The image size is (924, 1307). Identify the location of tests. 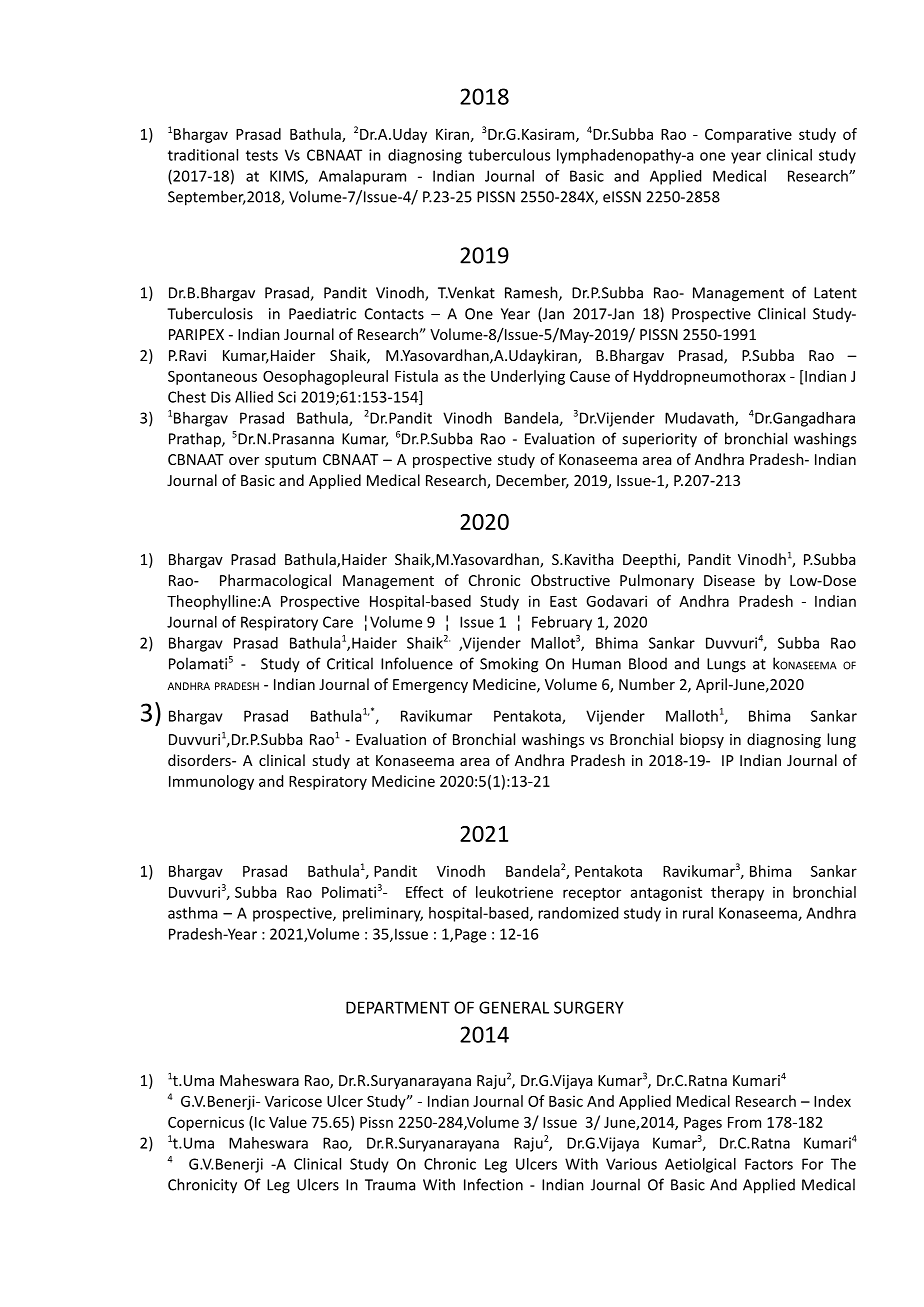
(262, 155).
